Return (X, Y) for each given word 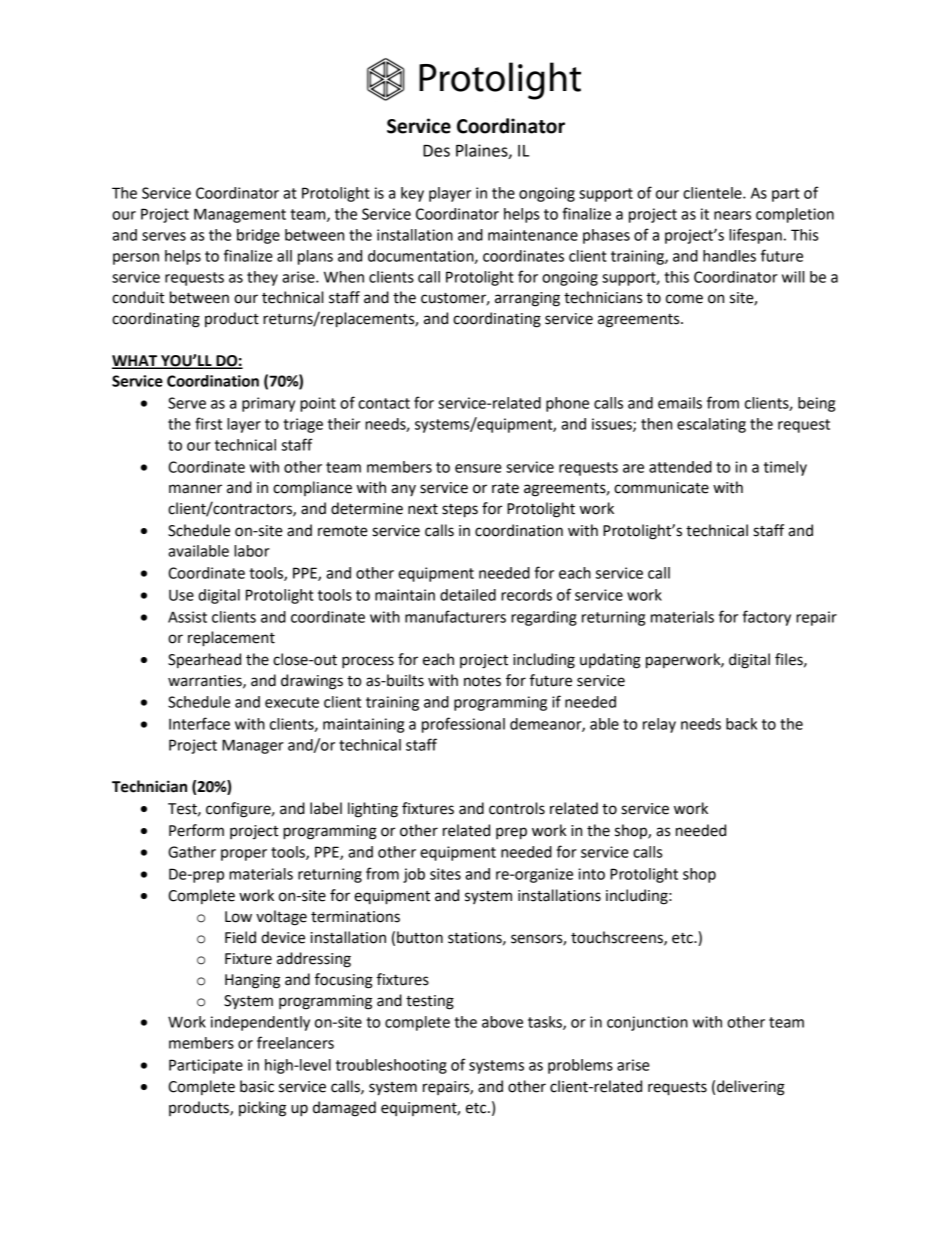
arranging (527, 299)
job (414, 875)
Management (240, 215)
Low (238, 917)
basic (257, 1086)
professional (463, 725)
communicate (661, 488)
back (741, 724)
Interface (199, 723)
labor (252, 551)
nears (732, 215)
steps (460, 511)
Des (436, 151)
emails (680, 403)
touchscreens (618, 938)
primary (268, 404)
